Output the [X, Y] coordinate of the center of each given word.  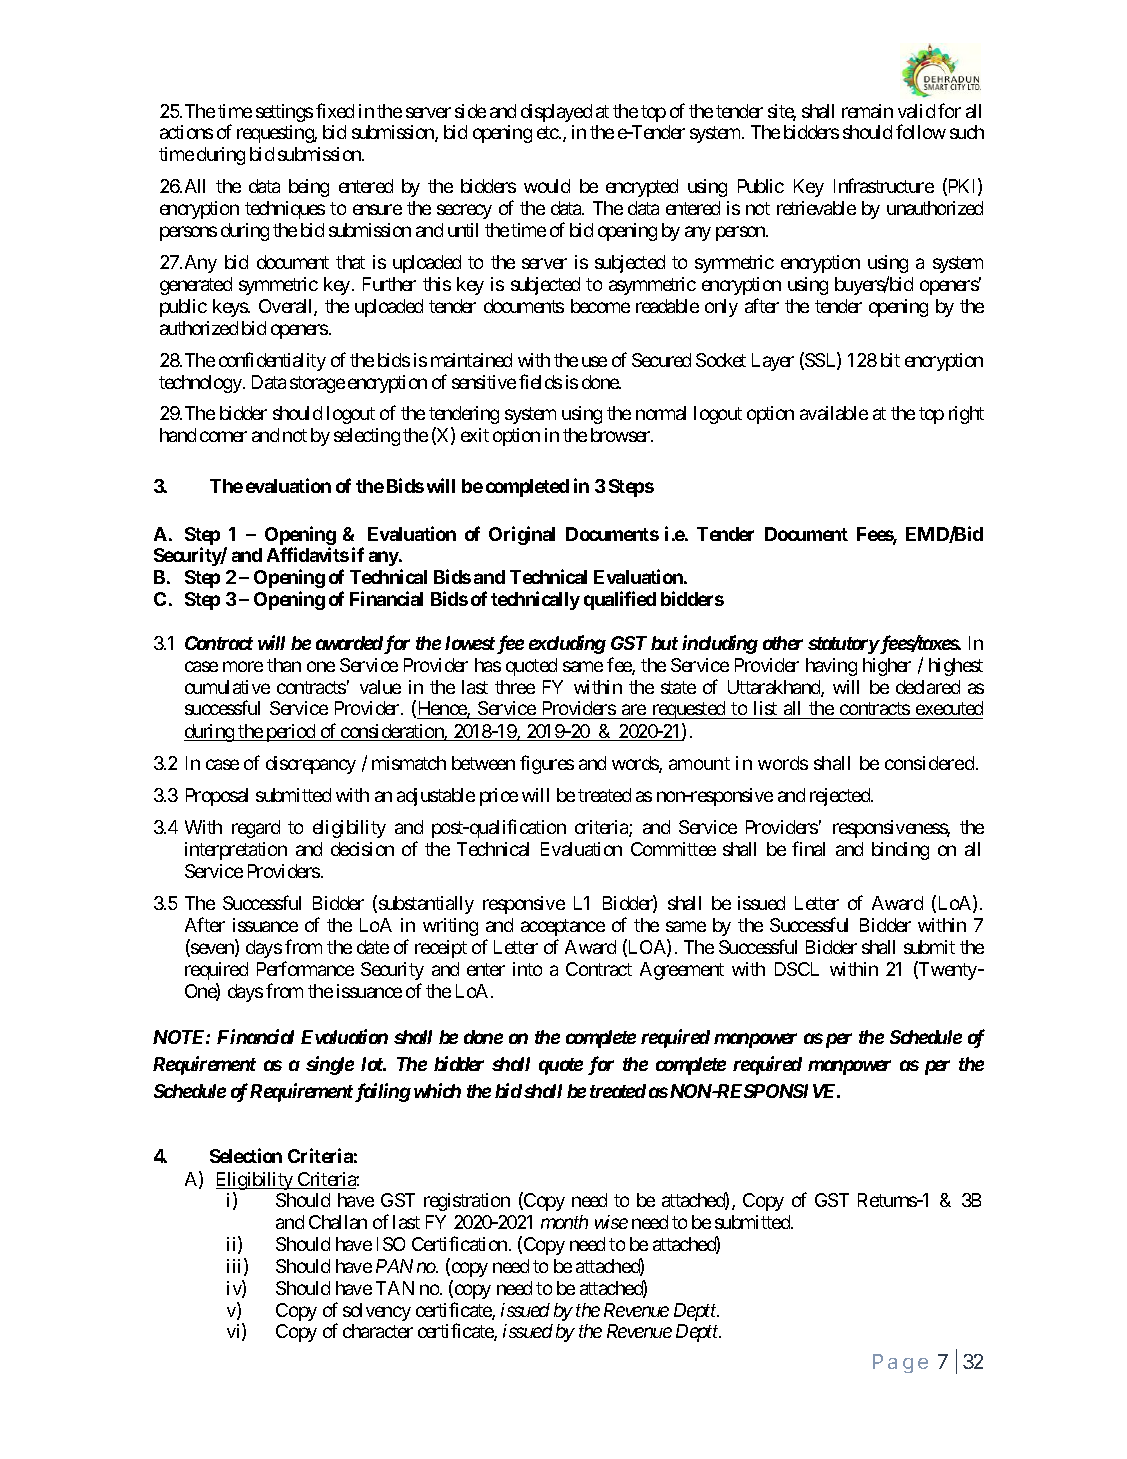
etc [548, 132]
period [291, 733]
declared [928, 687]
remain [867, 111]
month [564, 1222]
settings [284, 113]
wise [611, 1222]
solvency [377, 1312]
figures [547, 764]
